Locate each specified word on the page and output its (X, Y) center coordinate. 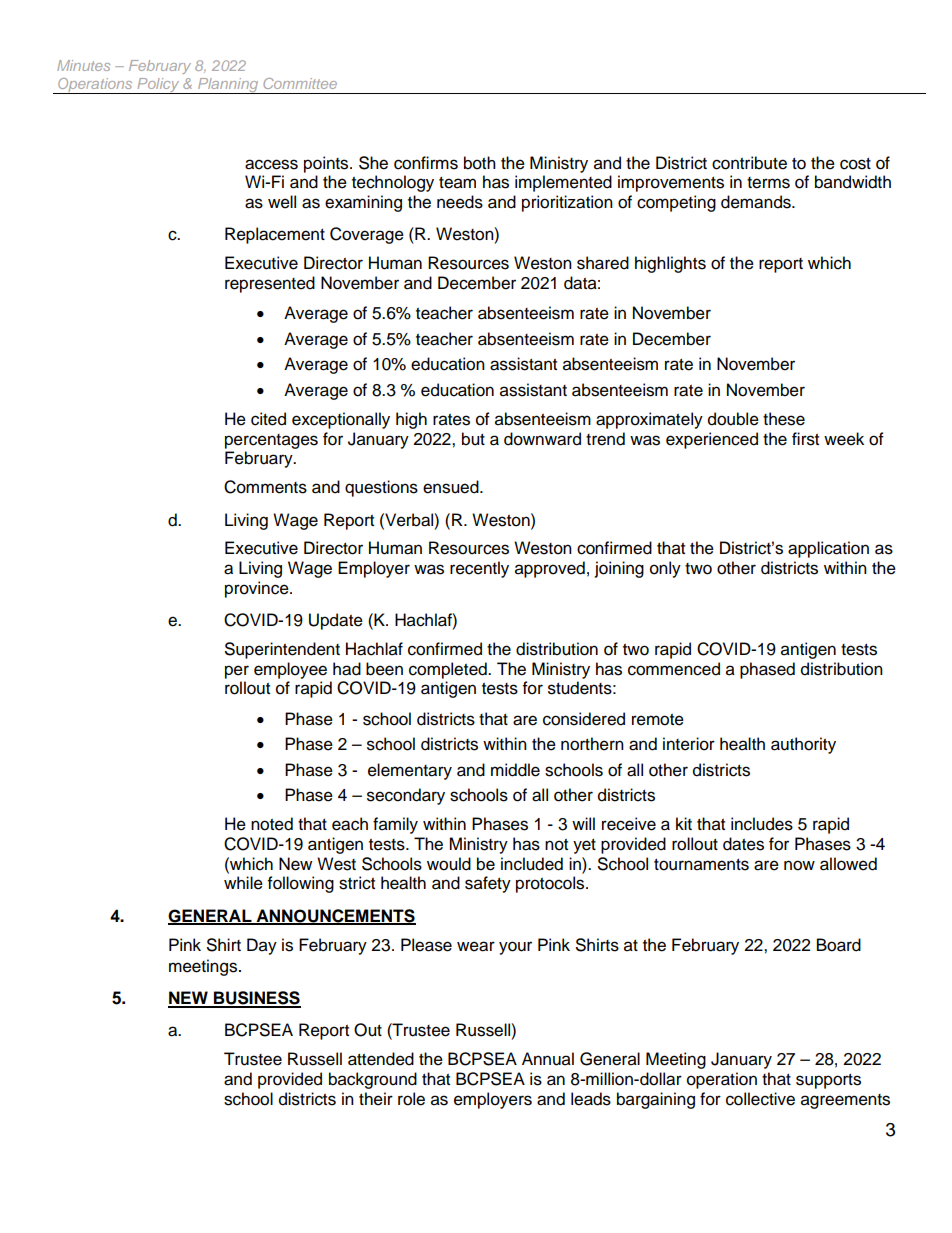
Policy (158, 86)
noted (272, 824)
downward (542, 439)
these (784, 419)
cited (268, 419)
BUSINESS (256, 999)
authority (803, 745)
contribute (749, 163)
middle (515, 770)
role (411, 1099)
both (480, 163)
